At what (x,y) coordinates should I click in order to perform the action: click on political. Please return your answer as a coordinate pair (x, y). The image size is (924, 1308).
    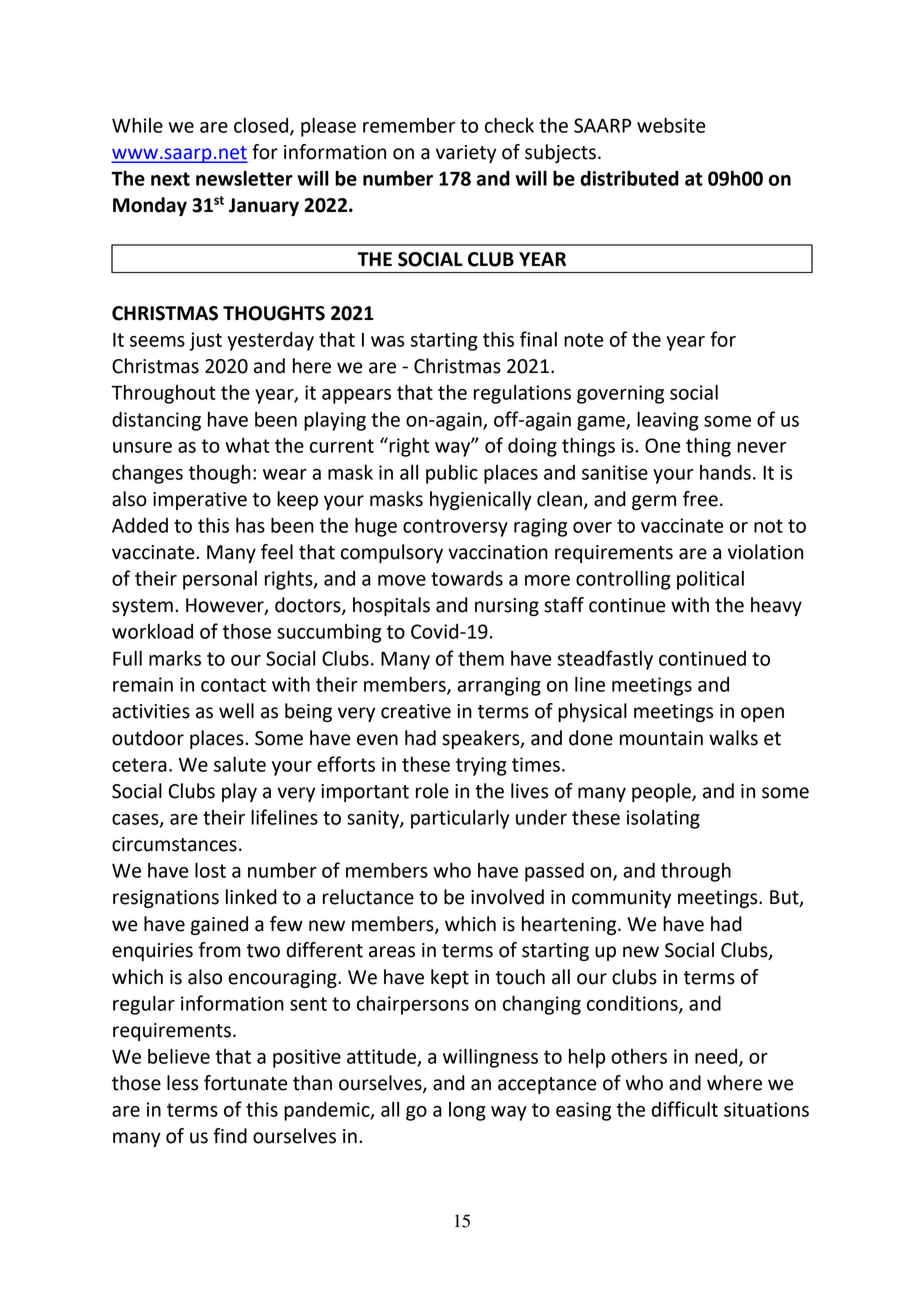
    Looking at the image, I should click on (710, 580).
